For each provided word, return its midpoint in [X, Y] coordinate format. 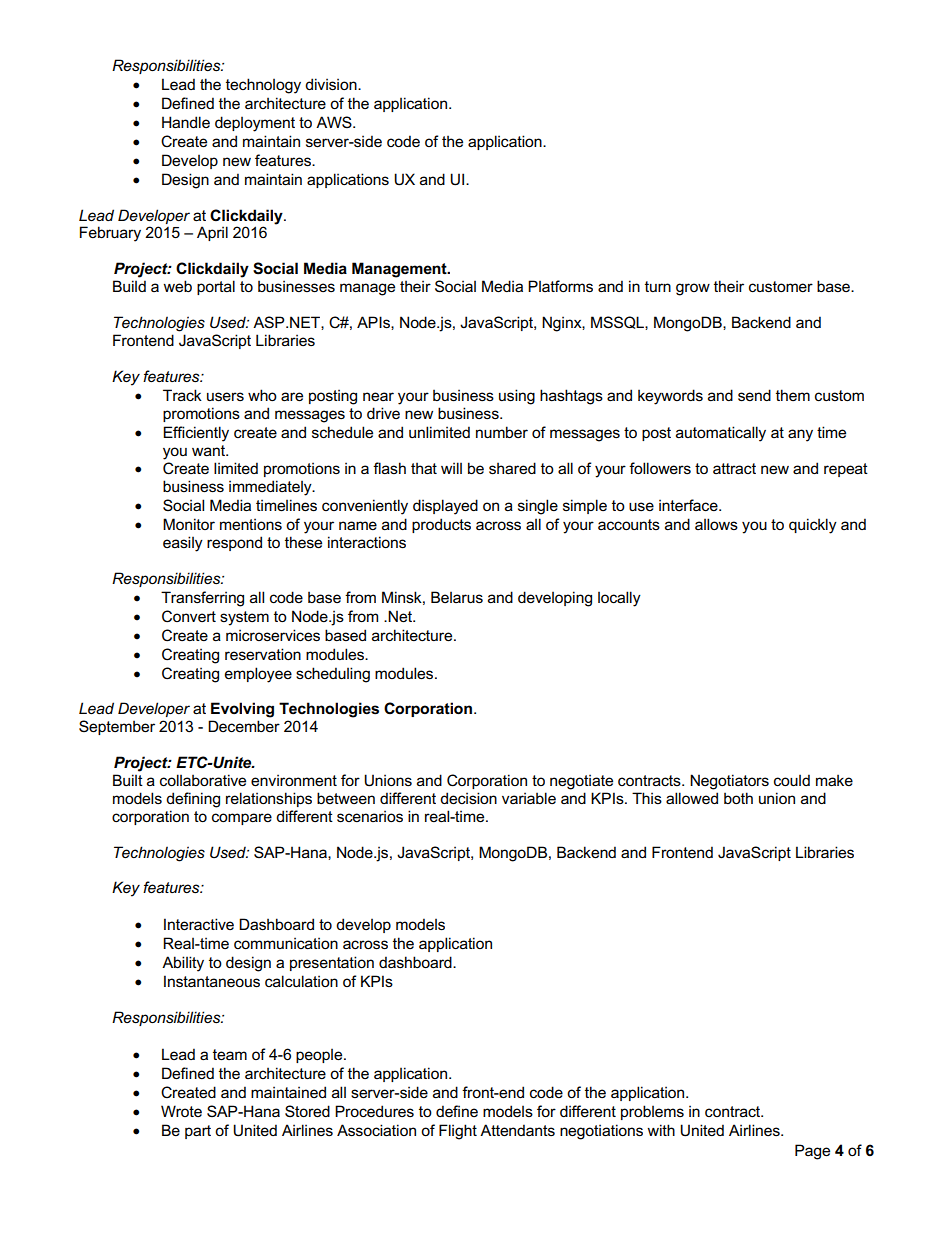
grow [693, 289]
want [210, 450]
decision [468, 798]
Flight [458, 1132]
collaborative [203, 780]
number [502, 432]
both [738, 798]
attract [734, 468]
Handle [186, 122]
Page [812, 1152]
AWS [335, 122]
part [198, 1132]
